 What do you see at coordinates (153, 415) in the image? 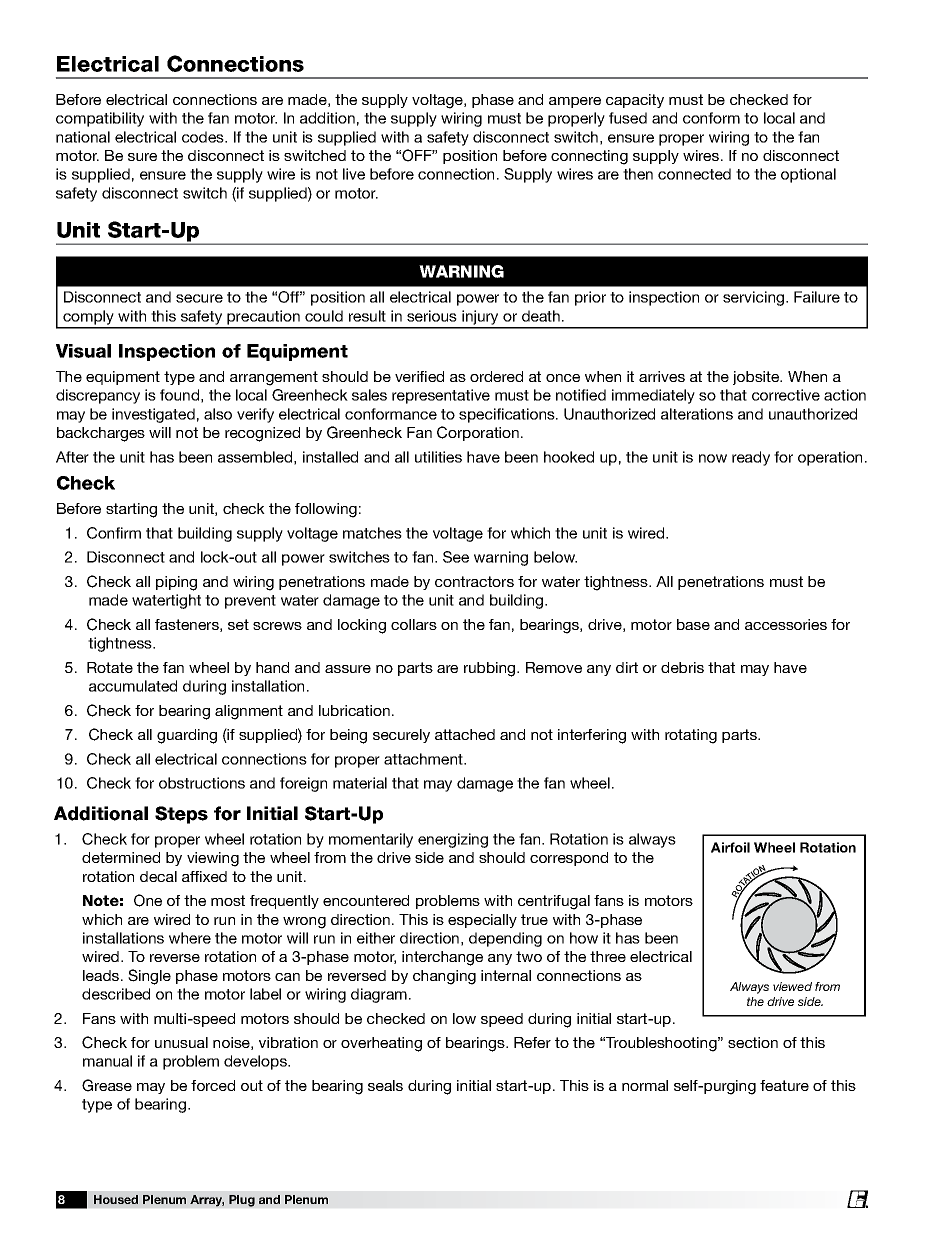
I see `investigated` at bounding box center [153, 415].
